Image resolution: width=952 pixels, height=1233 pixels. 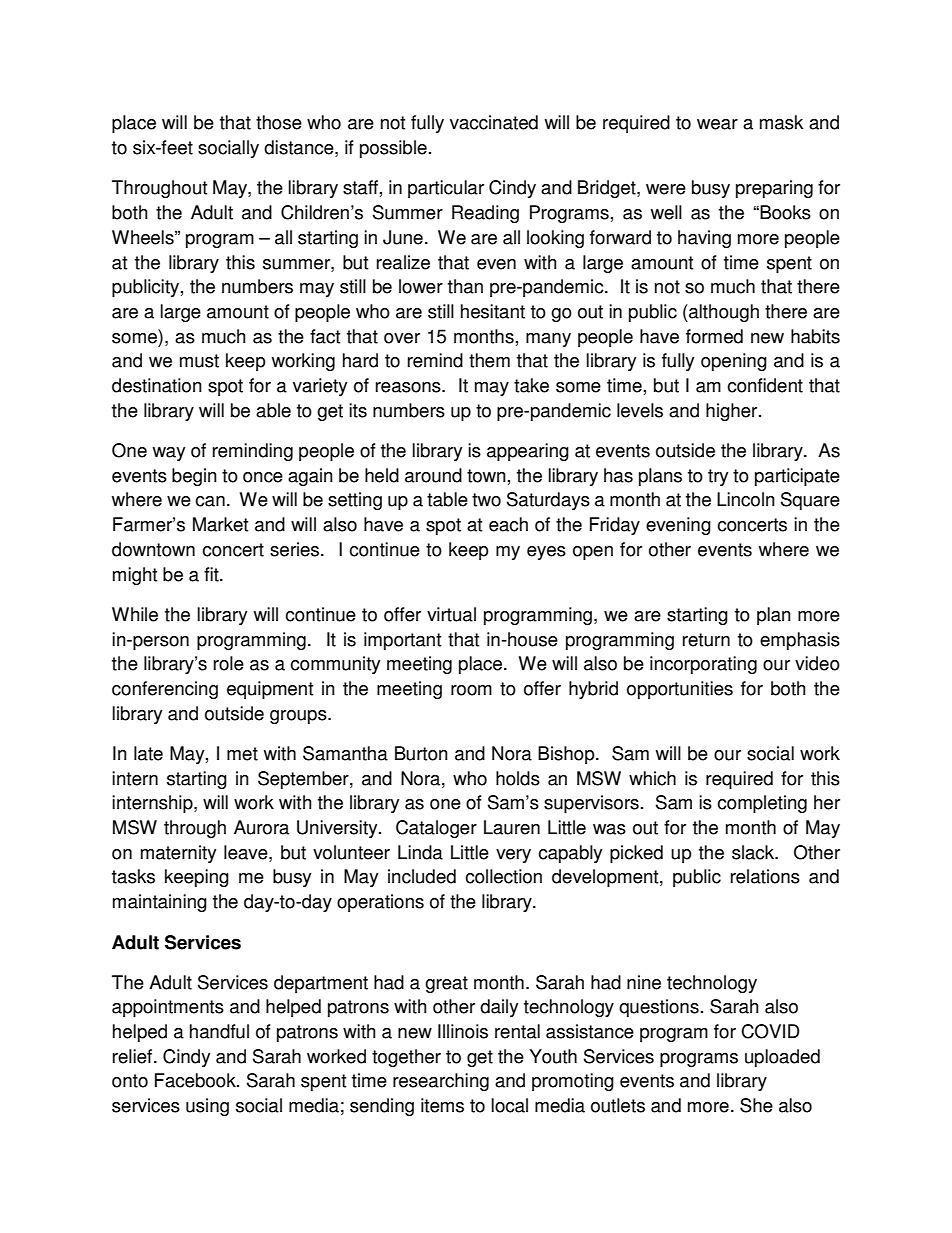 What do you see at coordinates (196, 1080) in the document?
I see `Facebook` at bounding box center [196, 1080].
